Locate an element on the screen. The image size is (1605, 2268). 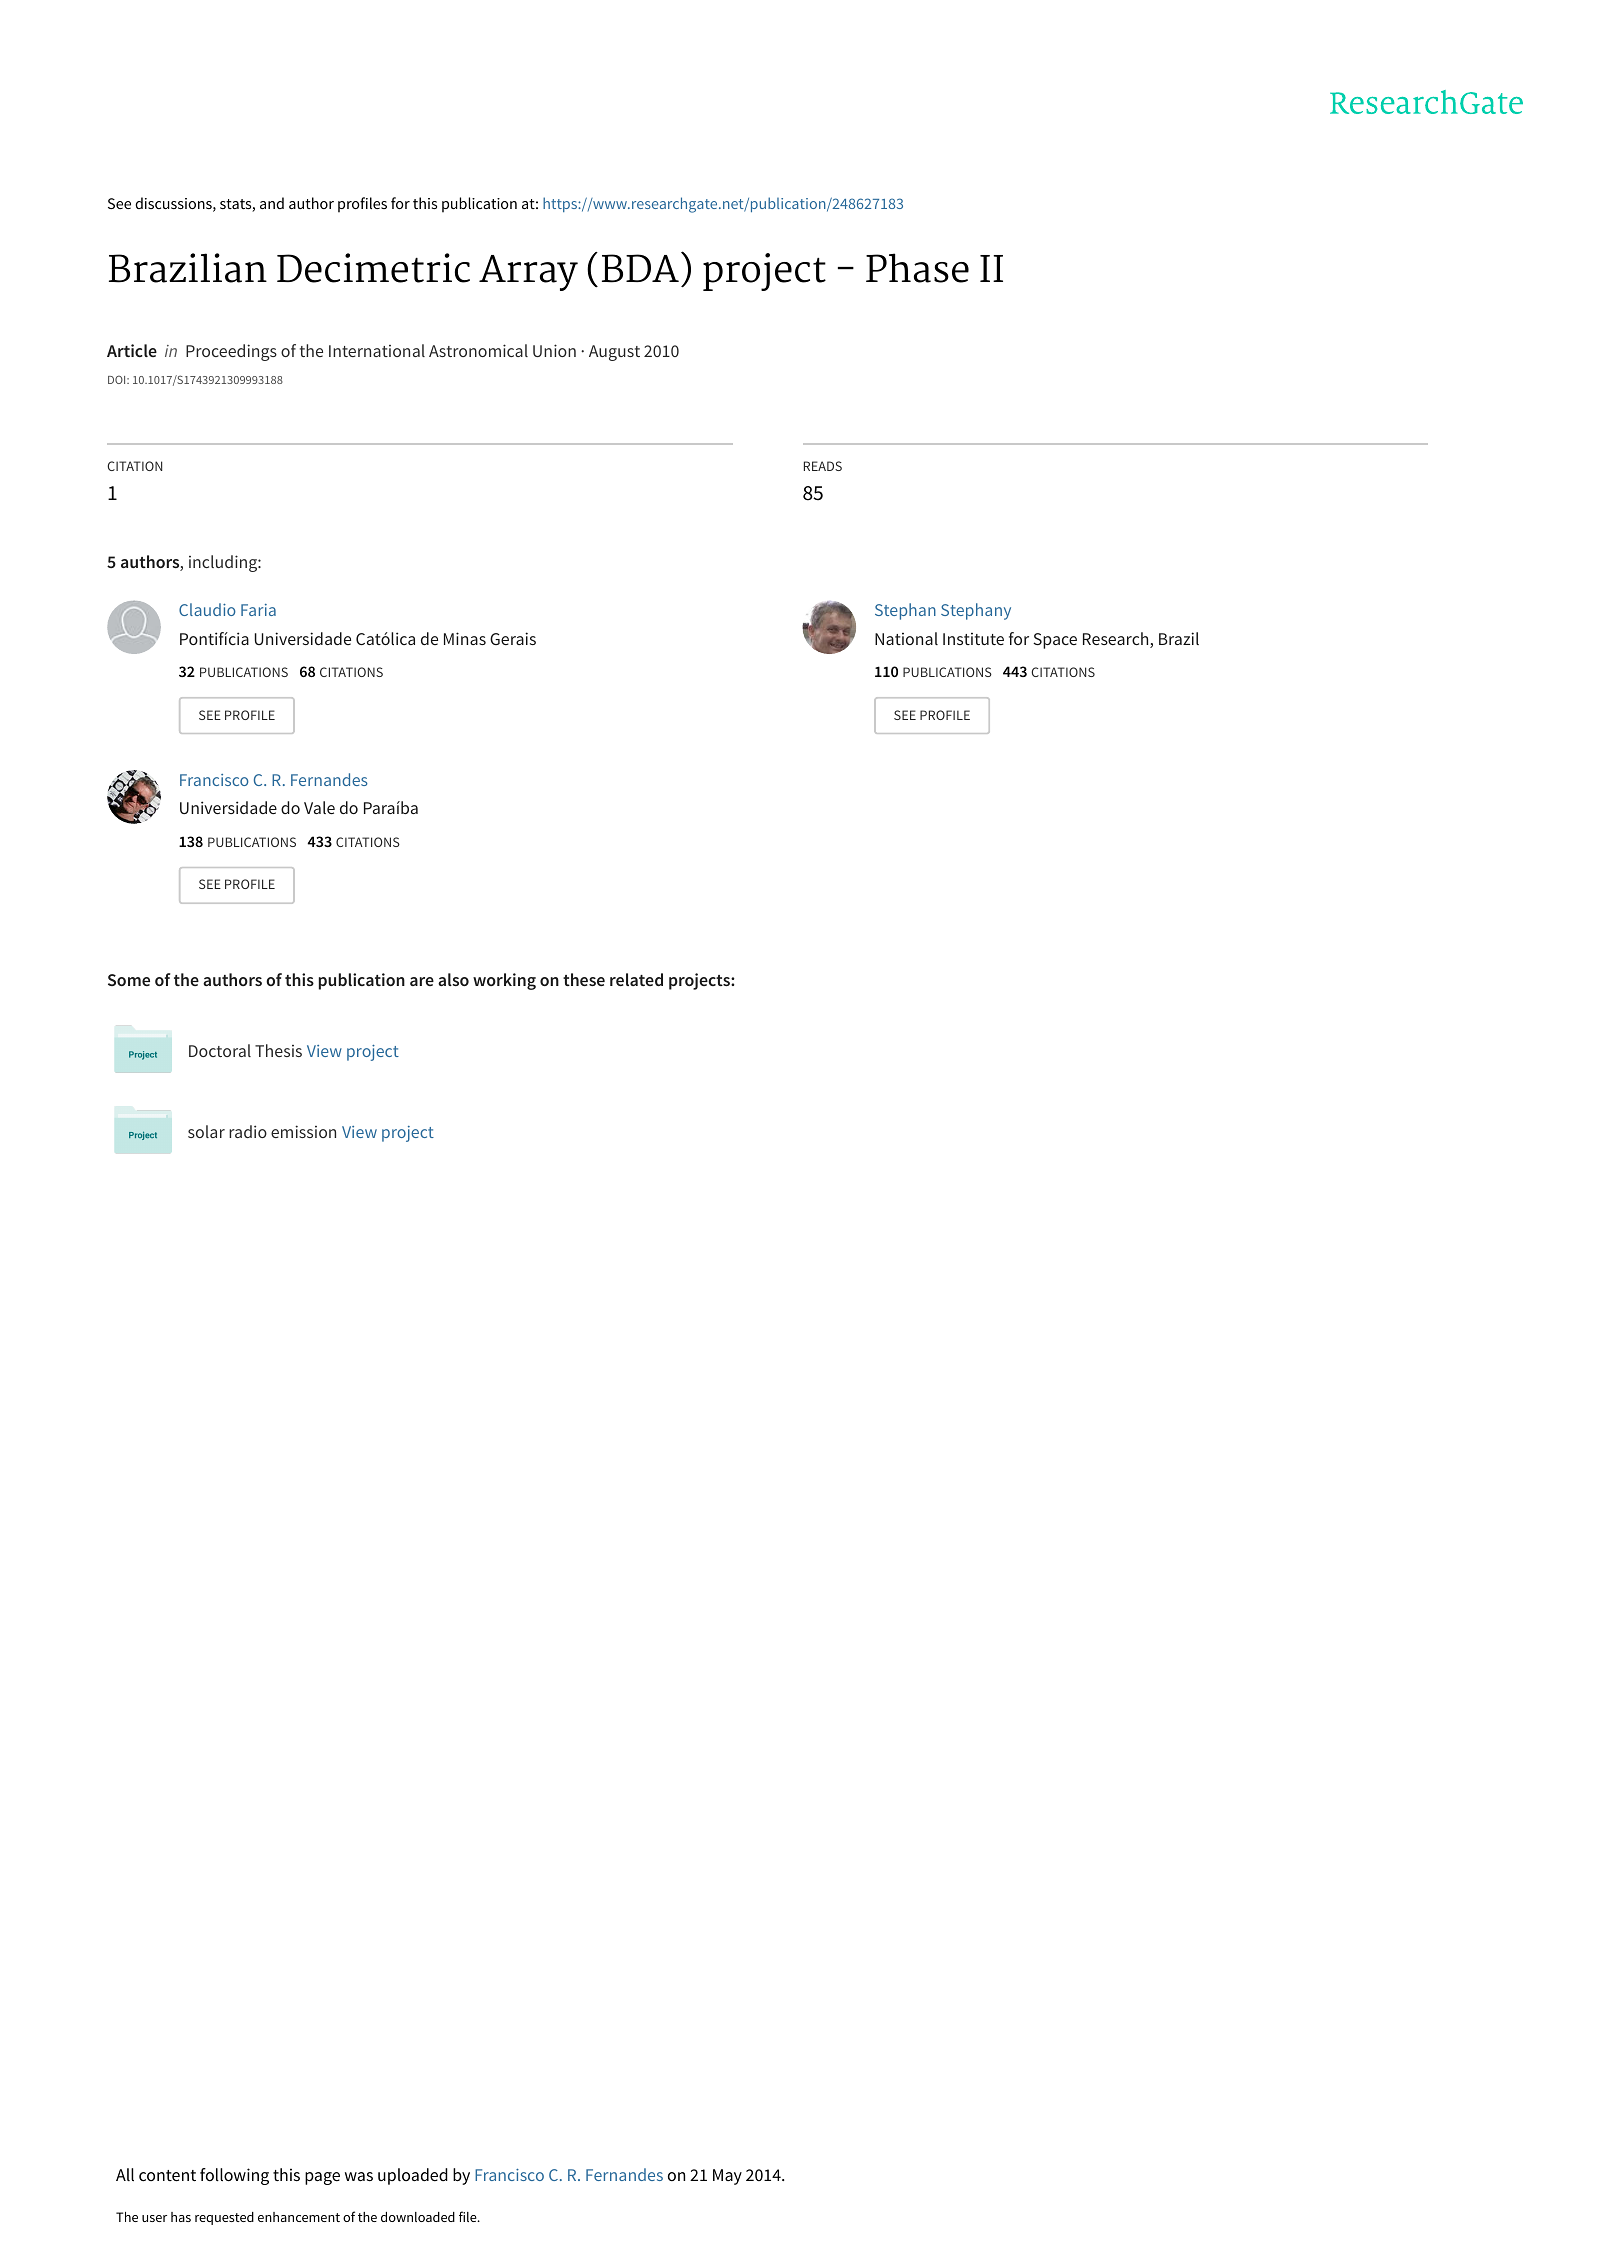
following is located at coordinates (234, 2176).
